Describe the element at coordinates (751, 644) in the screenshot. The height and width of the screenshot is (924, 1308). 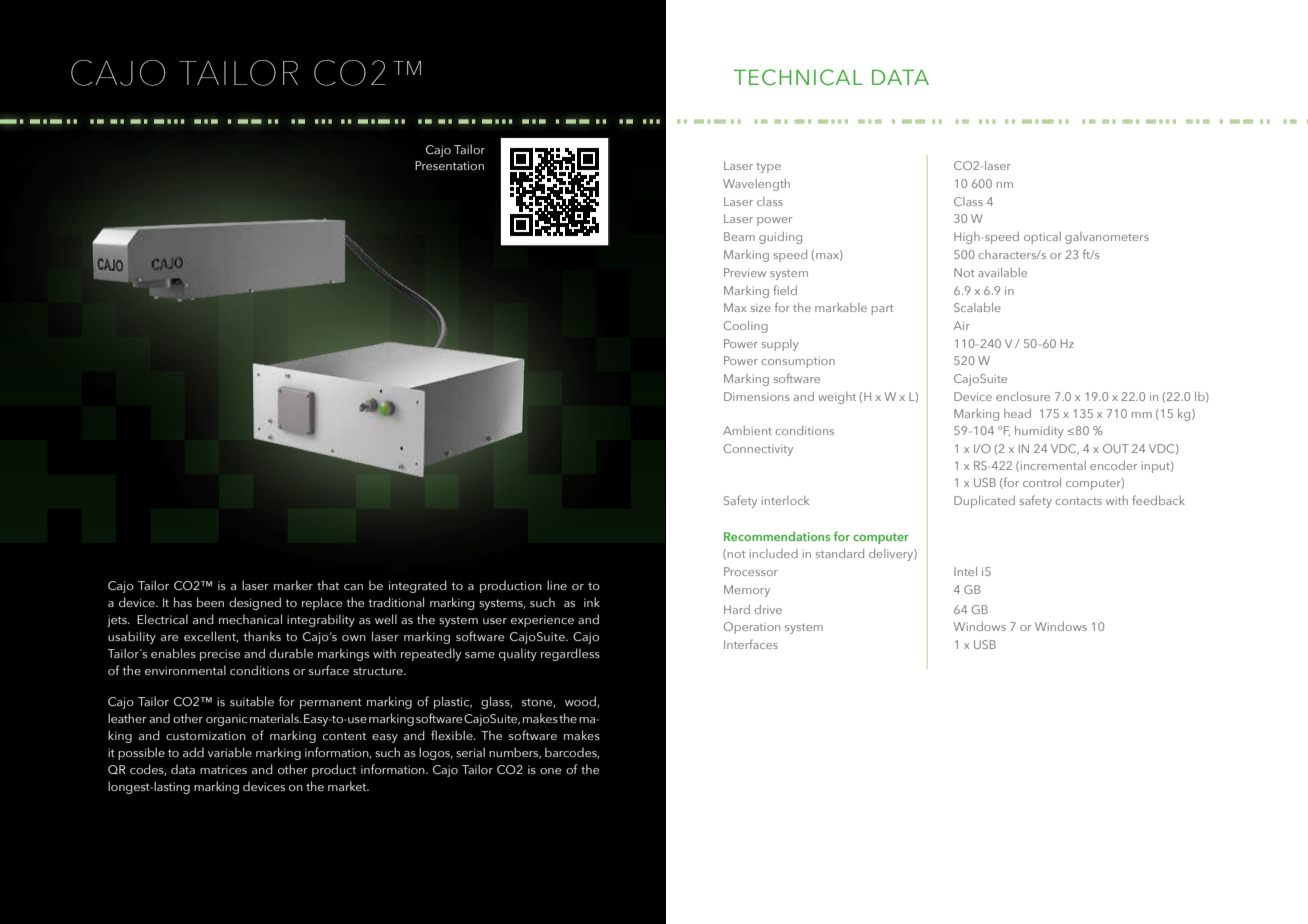
I see `Interfaces` at that location.
